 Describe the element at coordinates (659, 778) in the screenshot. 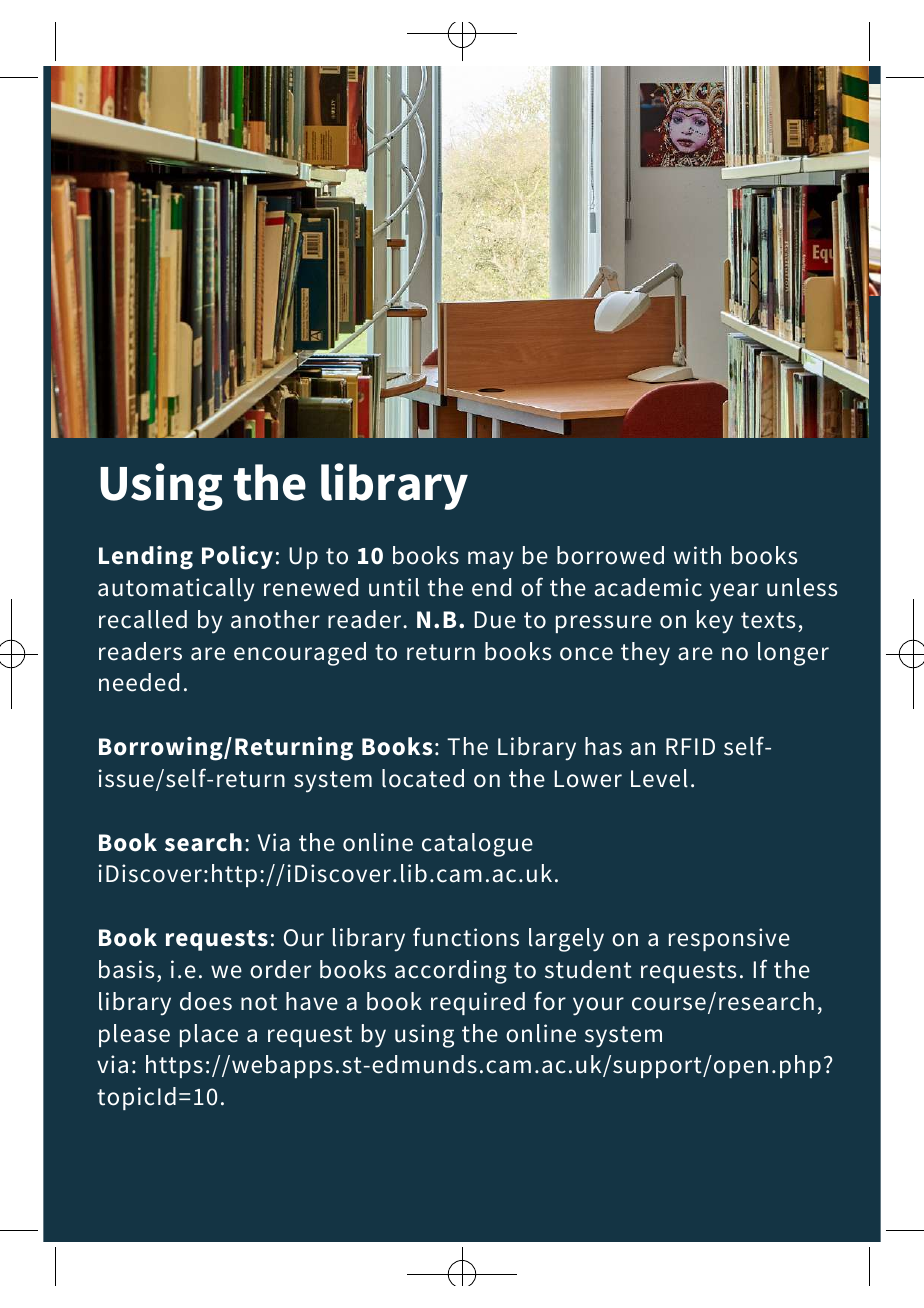

I see `Level` at that location.
